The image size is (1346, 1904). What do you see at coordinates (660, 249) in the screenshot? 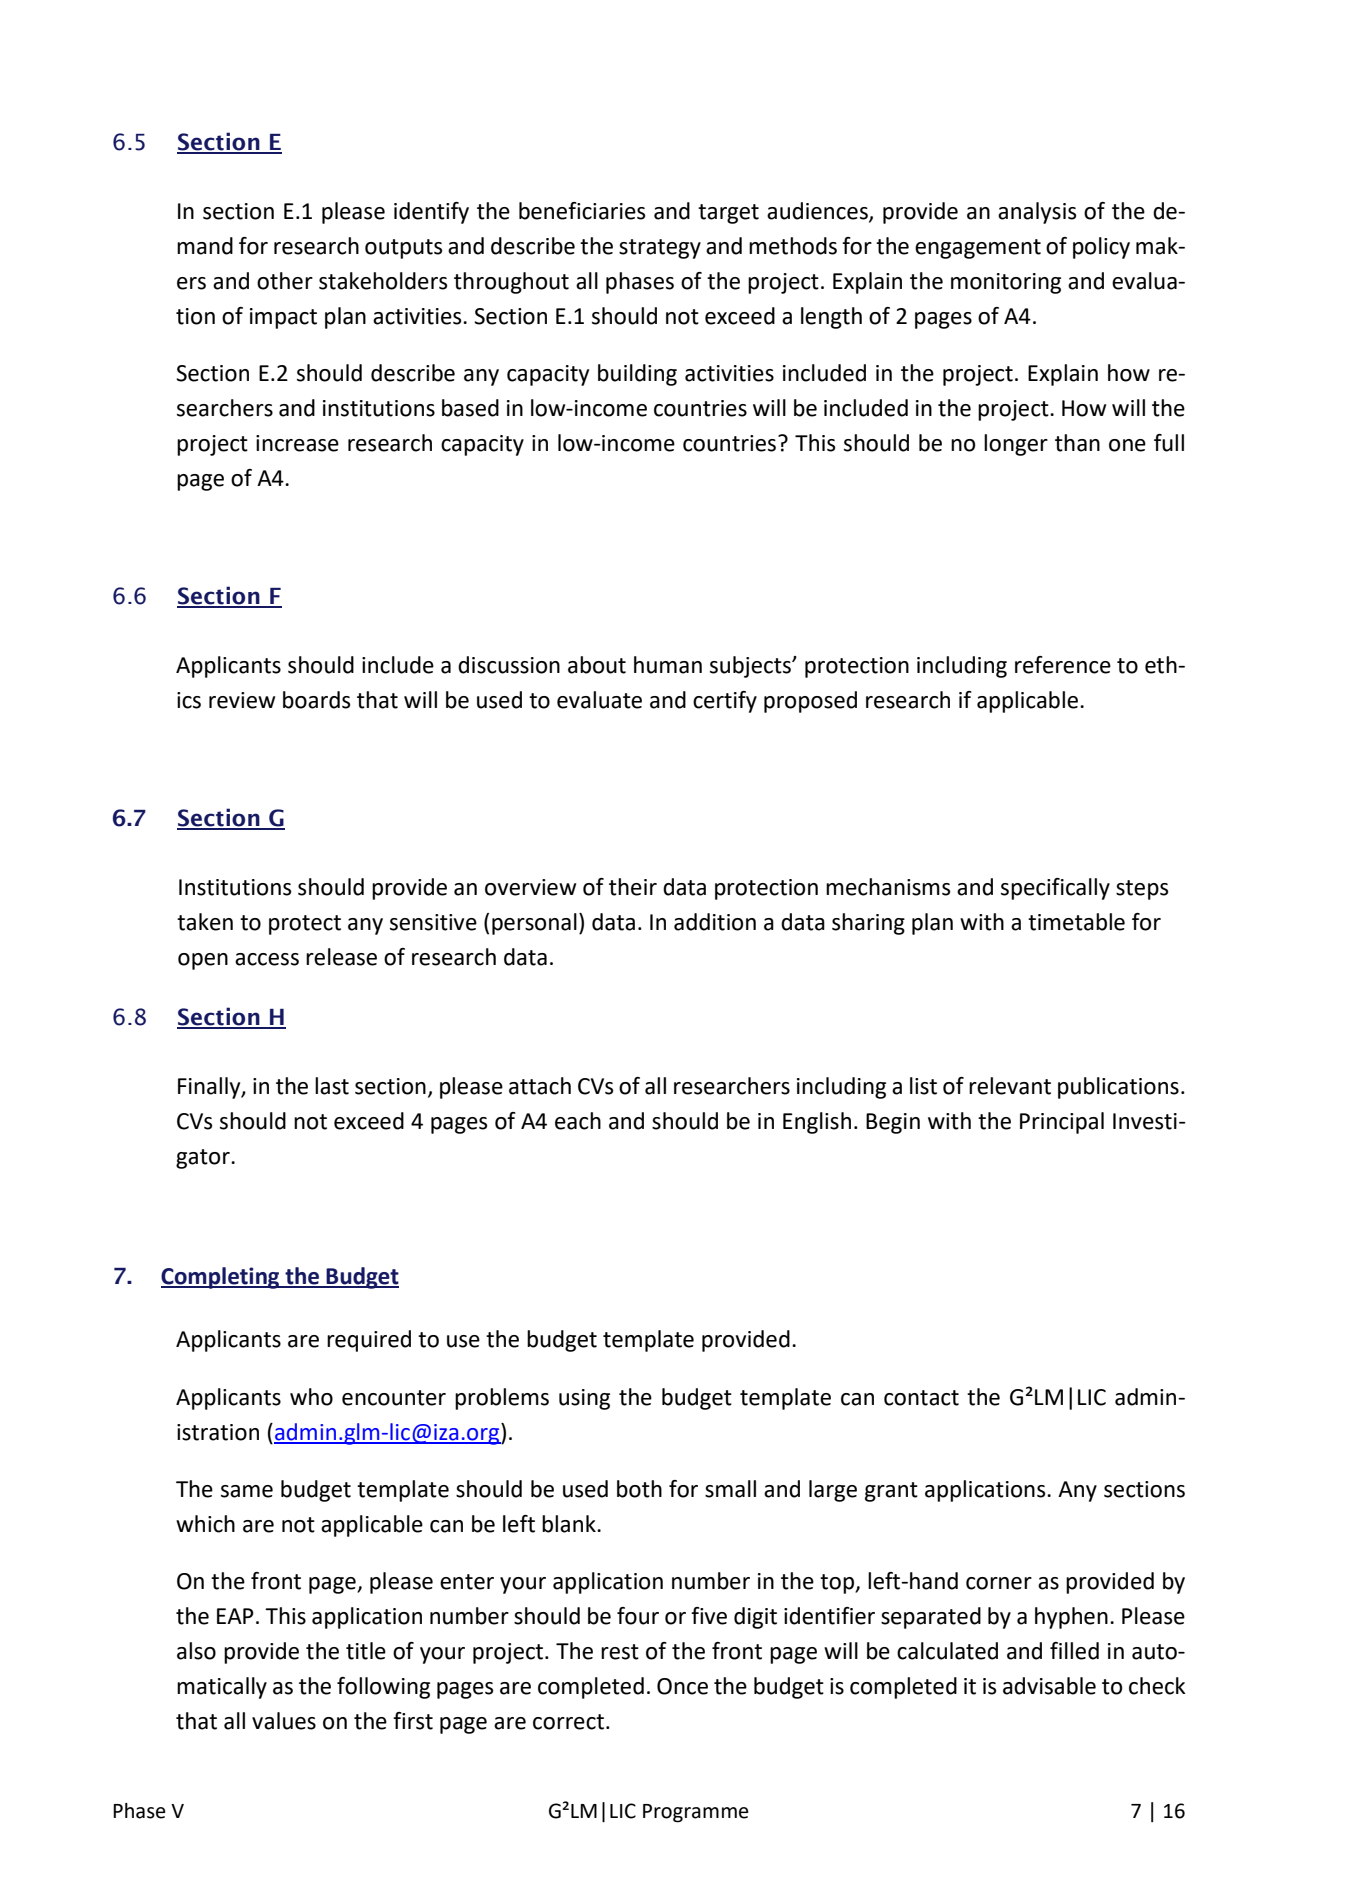
I see `strategy` at bounding box center [660, 249].
